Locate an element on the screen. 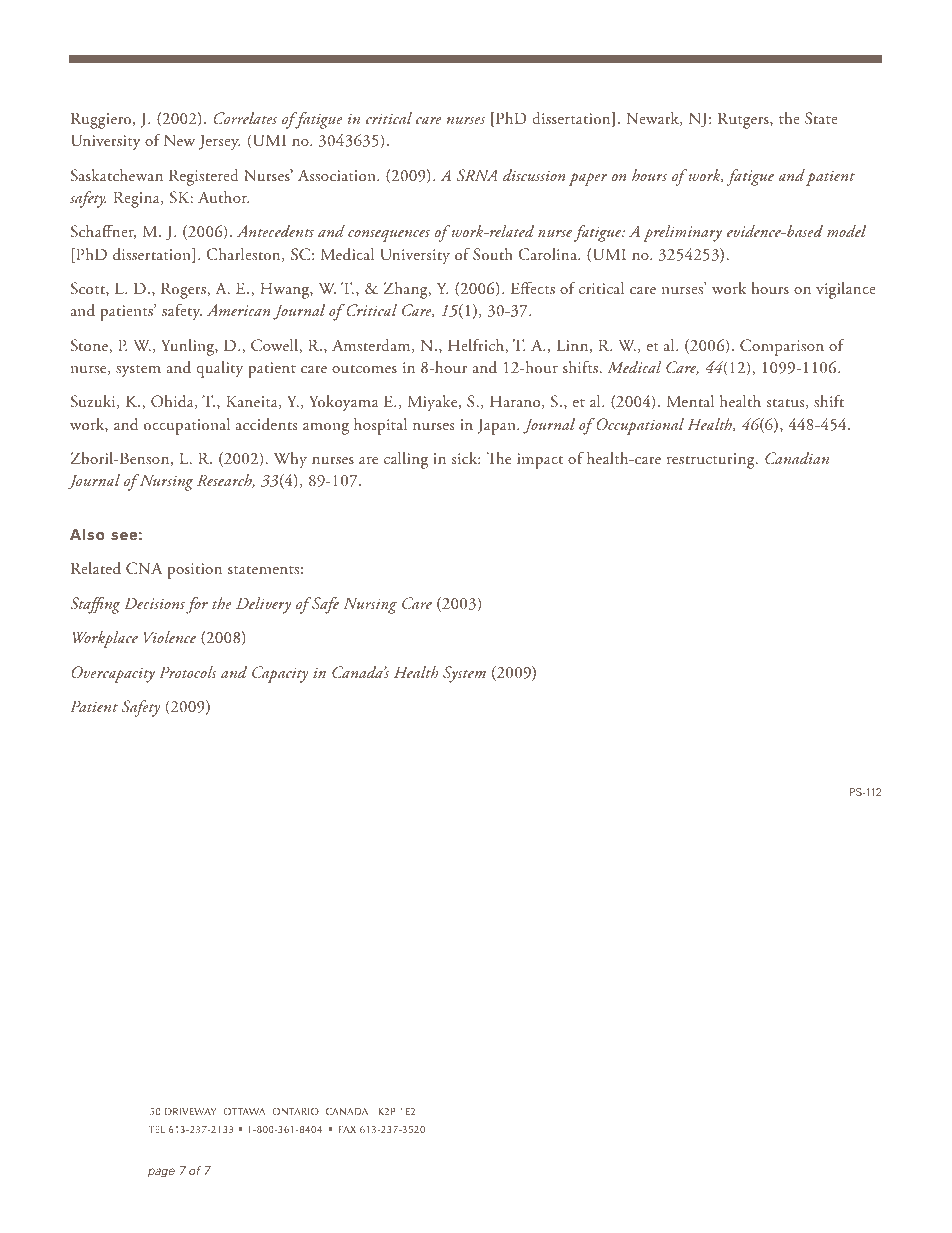  Rutgers is located at coordinates (744, 120).
